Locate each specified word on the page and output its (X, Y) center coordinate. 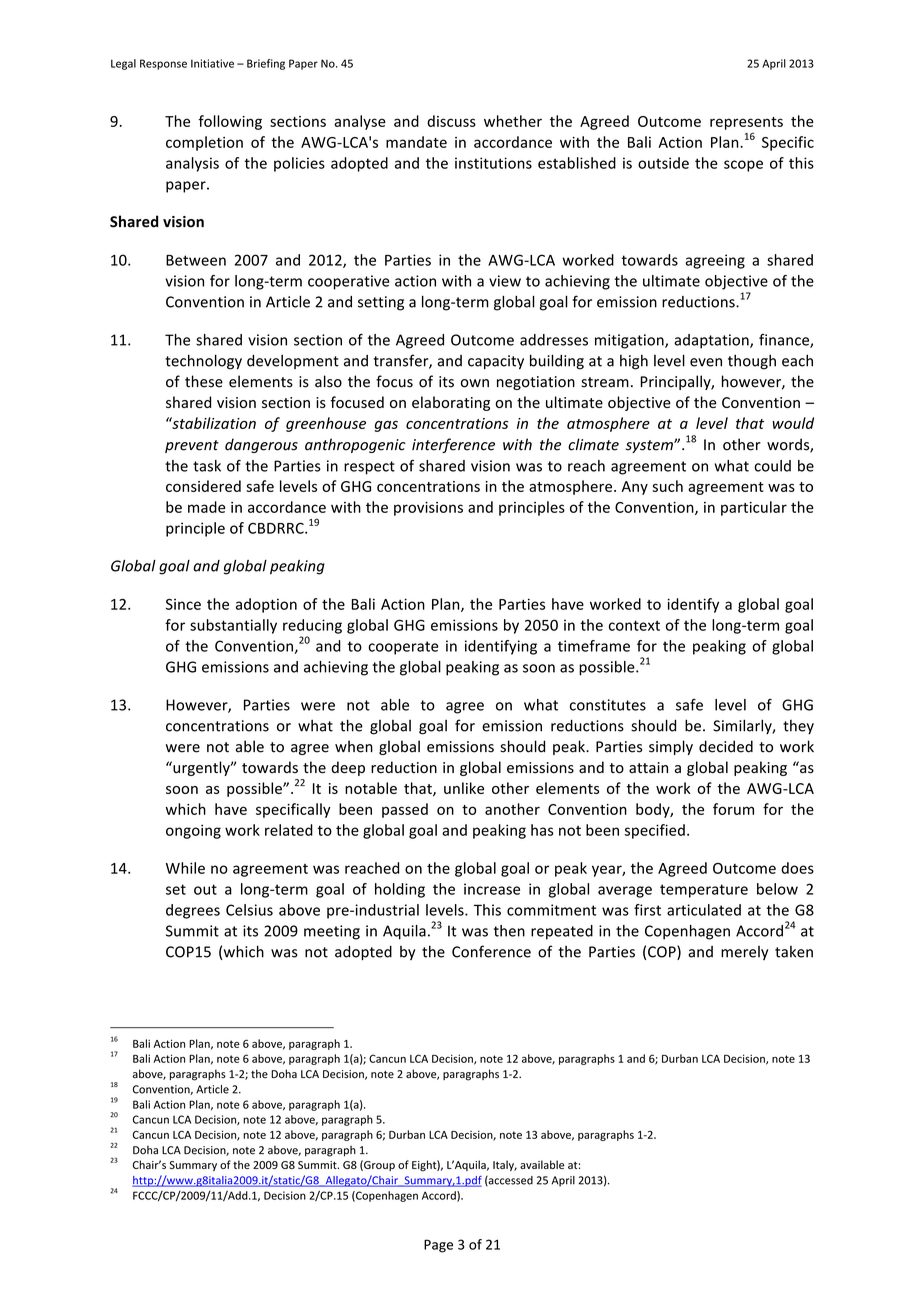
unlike (464, 788)
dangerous (261, 445)
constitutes (608, 705)
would (793, 423)
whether (513, 121)
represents (746, 123)
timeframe (594, 646)
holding (400, 890)
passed (405, 810)
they (798, 727)
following (230, 122)
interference (453, 445)
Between (196, 260)
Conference (491, 951)
